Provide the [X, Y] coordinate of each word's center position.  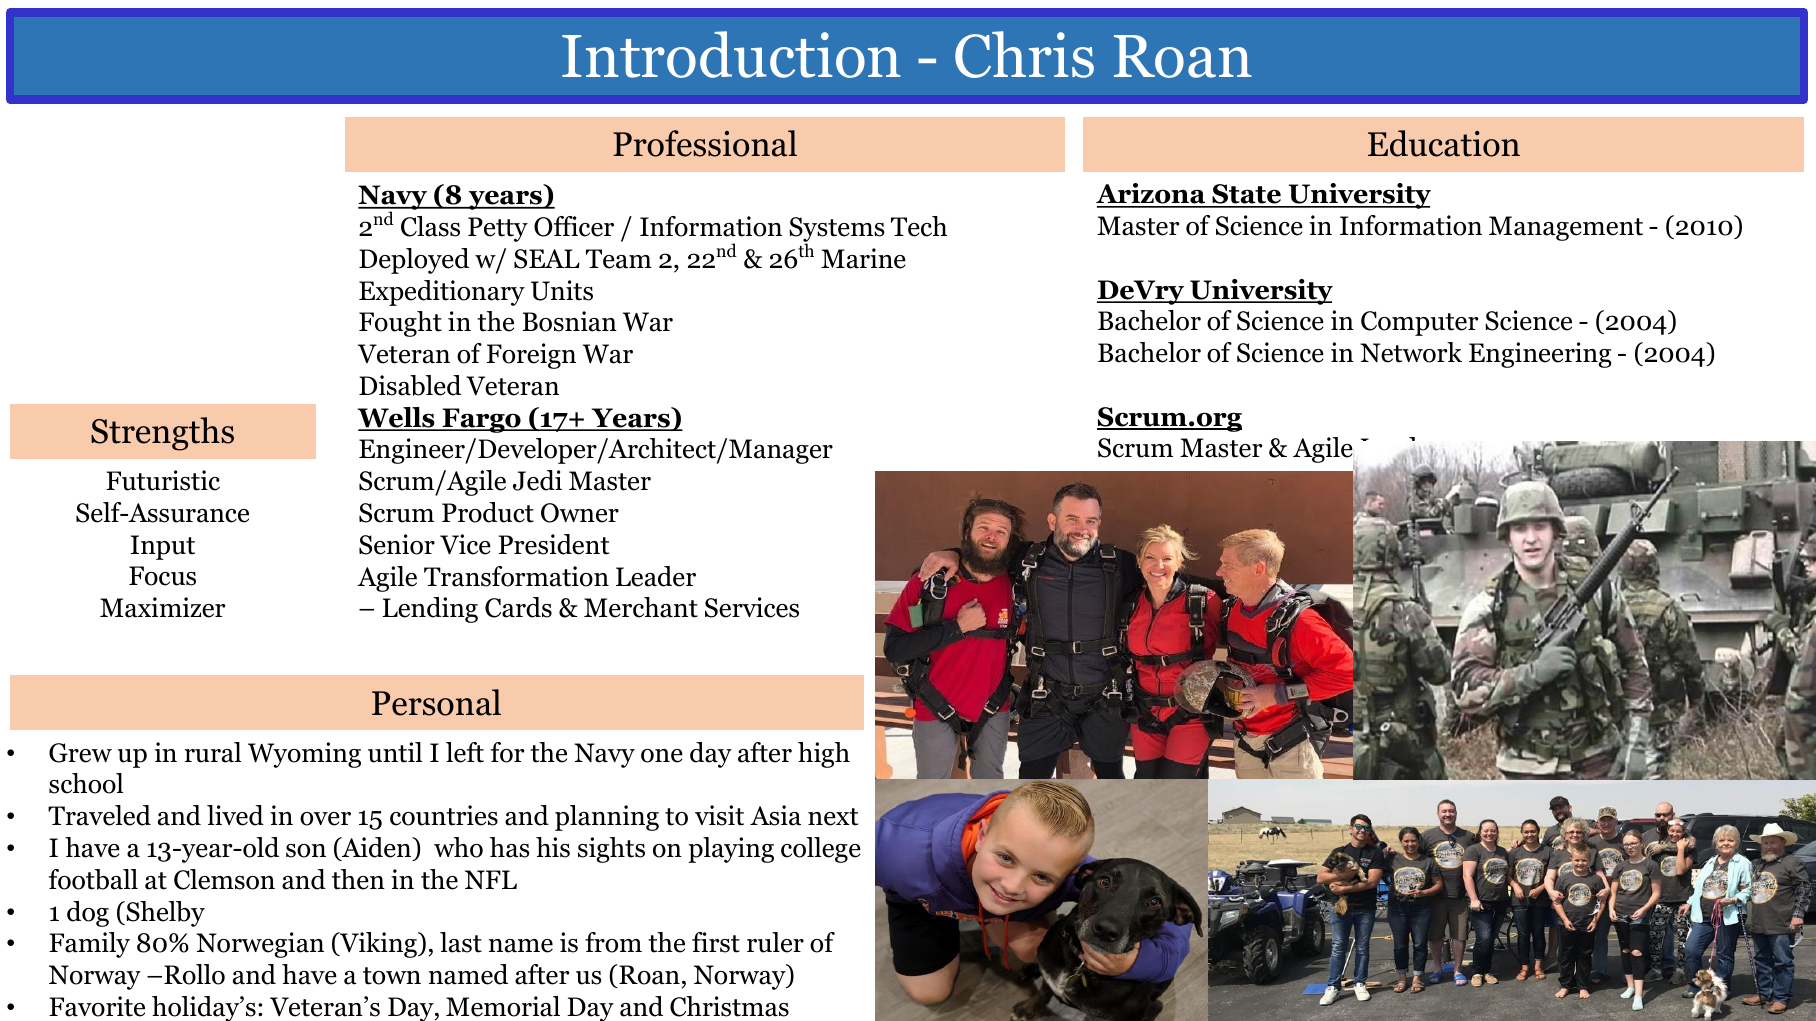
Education [1444, 143]
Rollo [194, 974]
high [824, 755]
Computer [1419, 323]
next [833, 817]
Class [430, 226]
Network [1411, 352]
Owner [580, 513]
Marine [863, 258]
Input [162, 547]
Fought [400, 324]
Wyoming [304, 755]
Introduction [731, 54]
